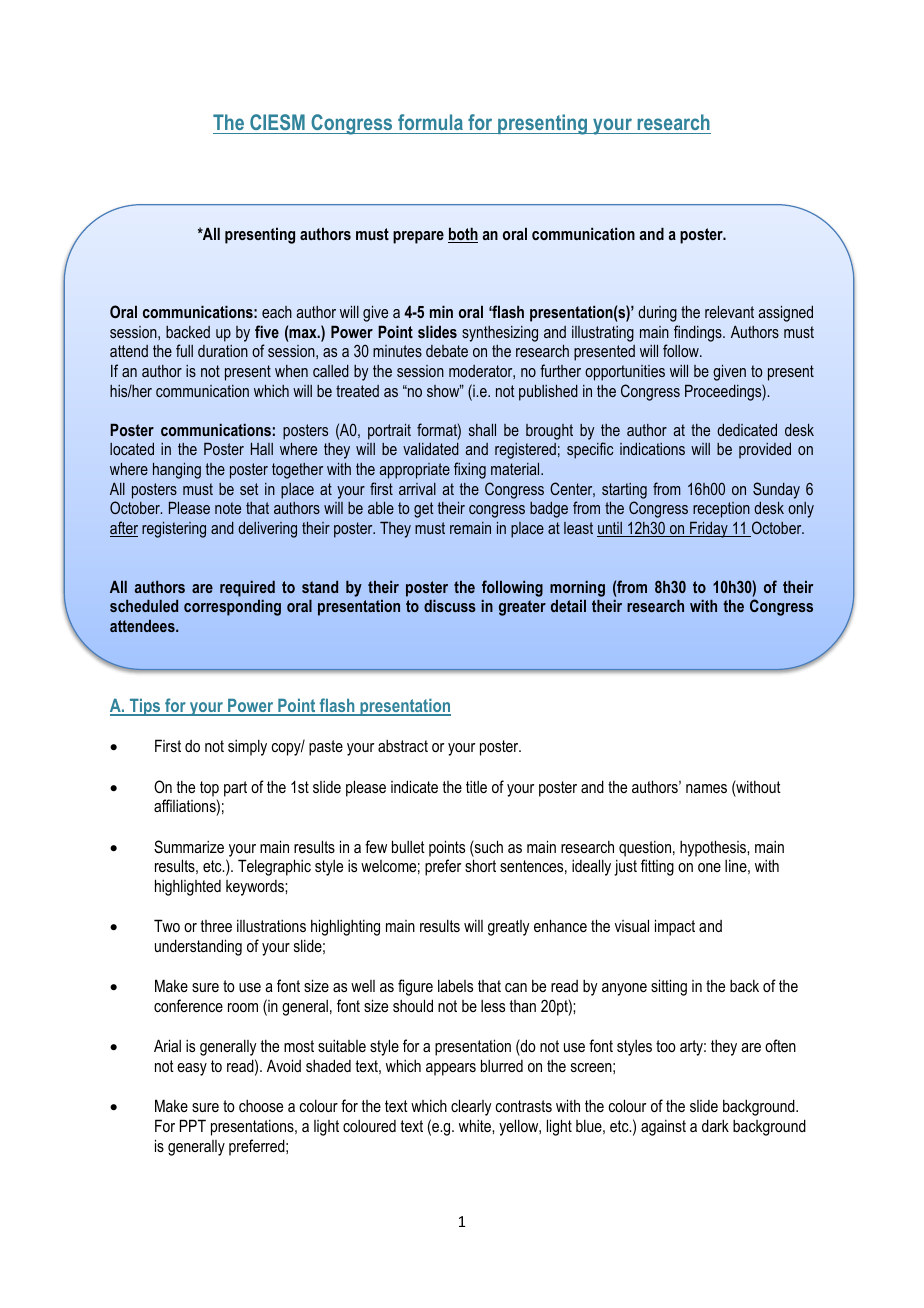 The image size is (924, 1308). Describe the element at coordinates (193, 1125) in the screenshot. I see `PPT` at that location.
